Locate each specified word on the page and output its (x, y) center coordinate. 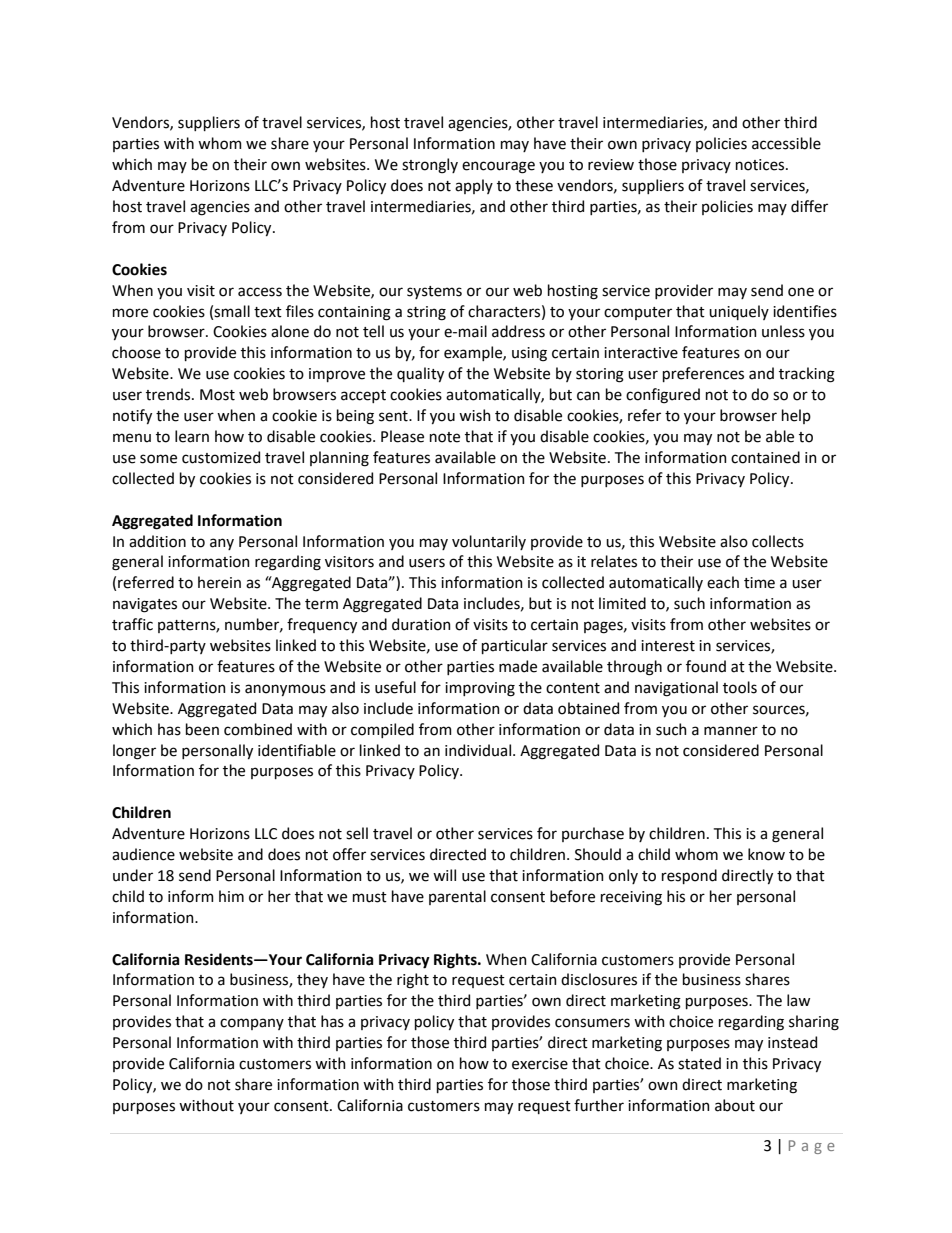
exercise (540, 1064)
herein (219, 582)
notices (761, 165)
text (268, 312)
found (706, 666)
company (252, 1024)
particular (515, 646)
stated (699, 1063)
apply (474, 186)
